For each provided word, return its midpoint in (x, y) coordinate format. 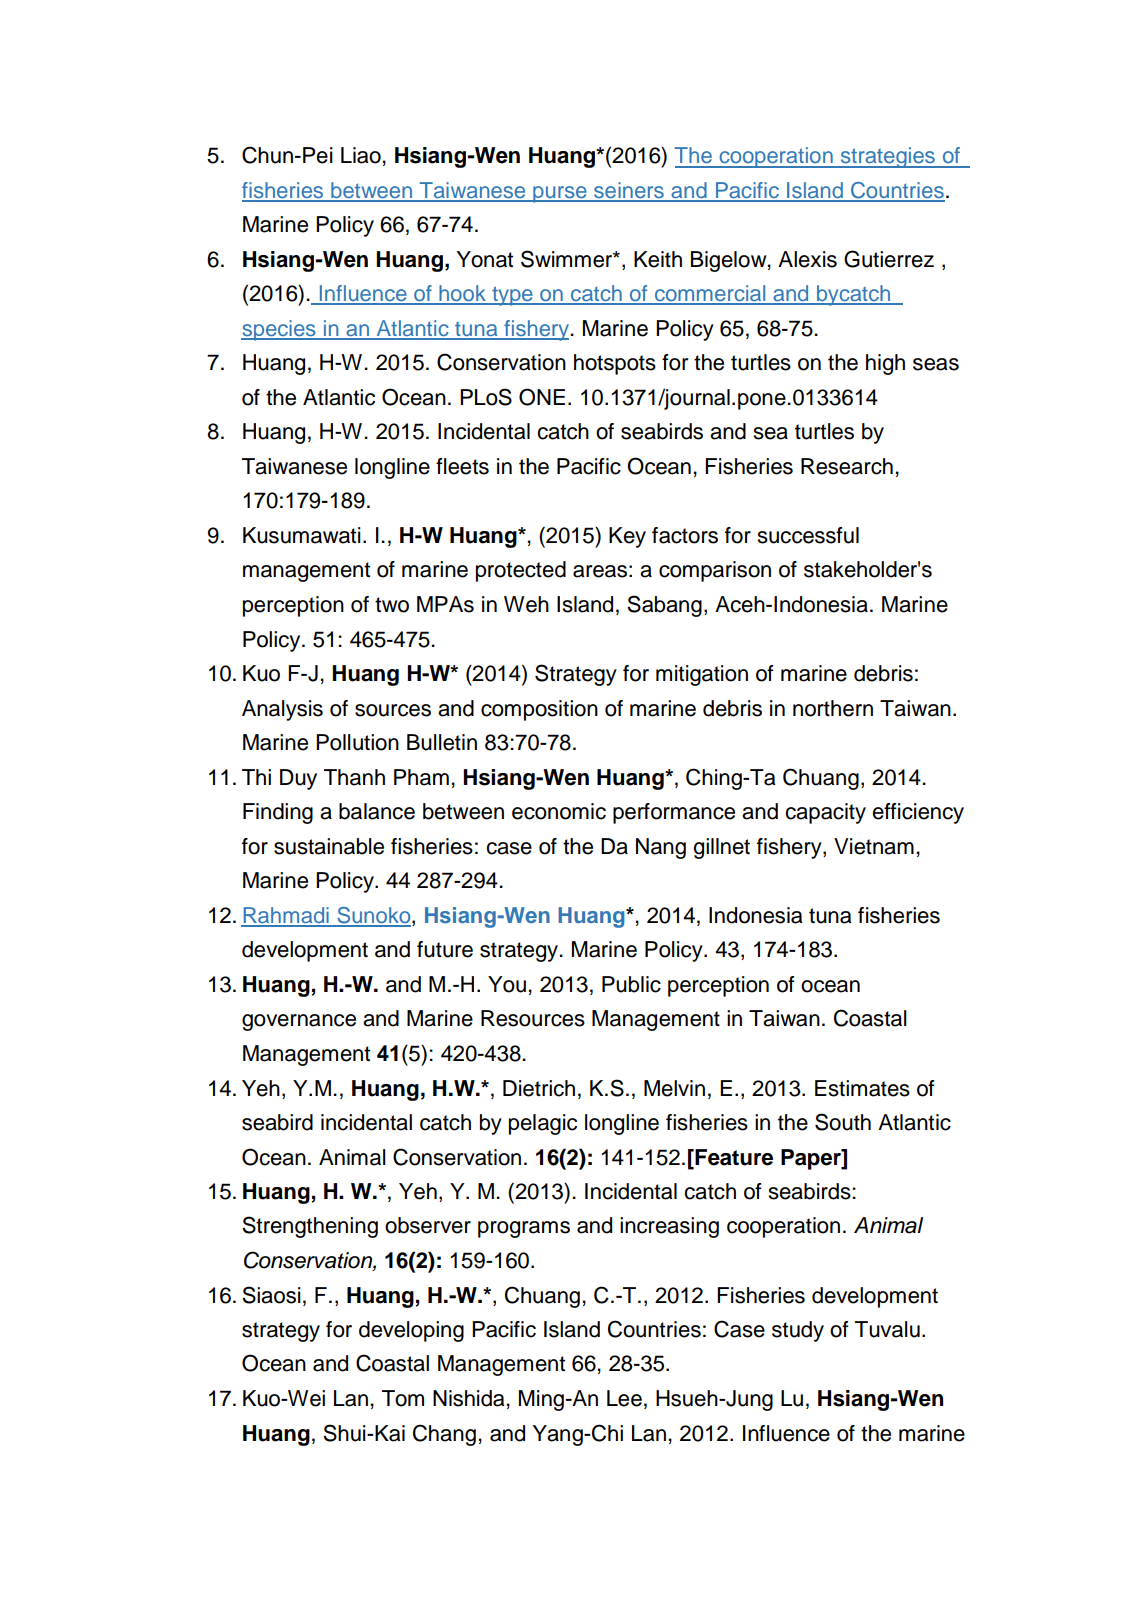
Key (627, 537)
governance (299, 1022)
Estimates (862, 1088)
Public (631, 984)
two (392, 605)
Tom (403, 1398)
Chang (444, 1435)
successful (808, 535)
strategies (887, 157)
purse (560, 194)
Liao (361, 155)
